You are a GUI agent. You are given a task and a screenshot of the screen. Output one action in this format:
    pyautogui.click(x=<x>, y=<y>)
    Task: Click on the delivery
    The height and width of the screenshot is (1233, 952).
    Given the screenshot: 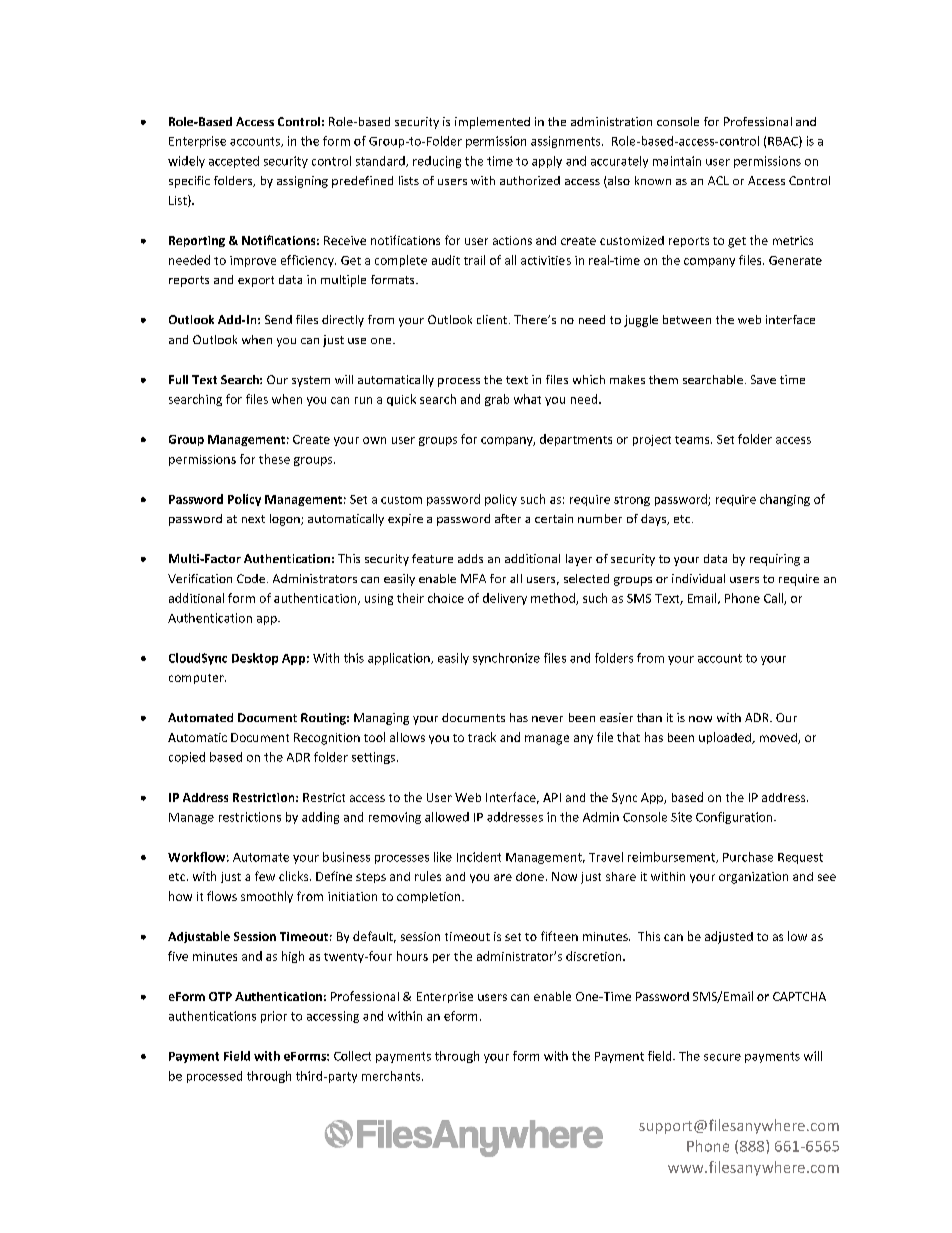 What is the action you would take?
    pyautogui.click(x=505, y=599)
